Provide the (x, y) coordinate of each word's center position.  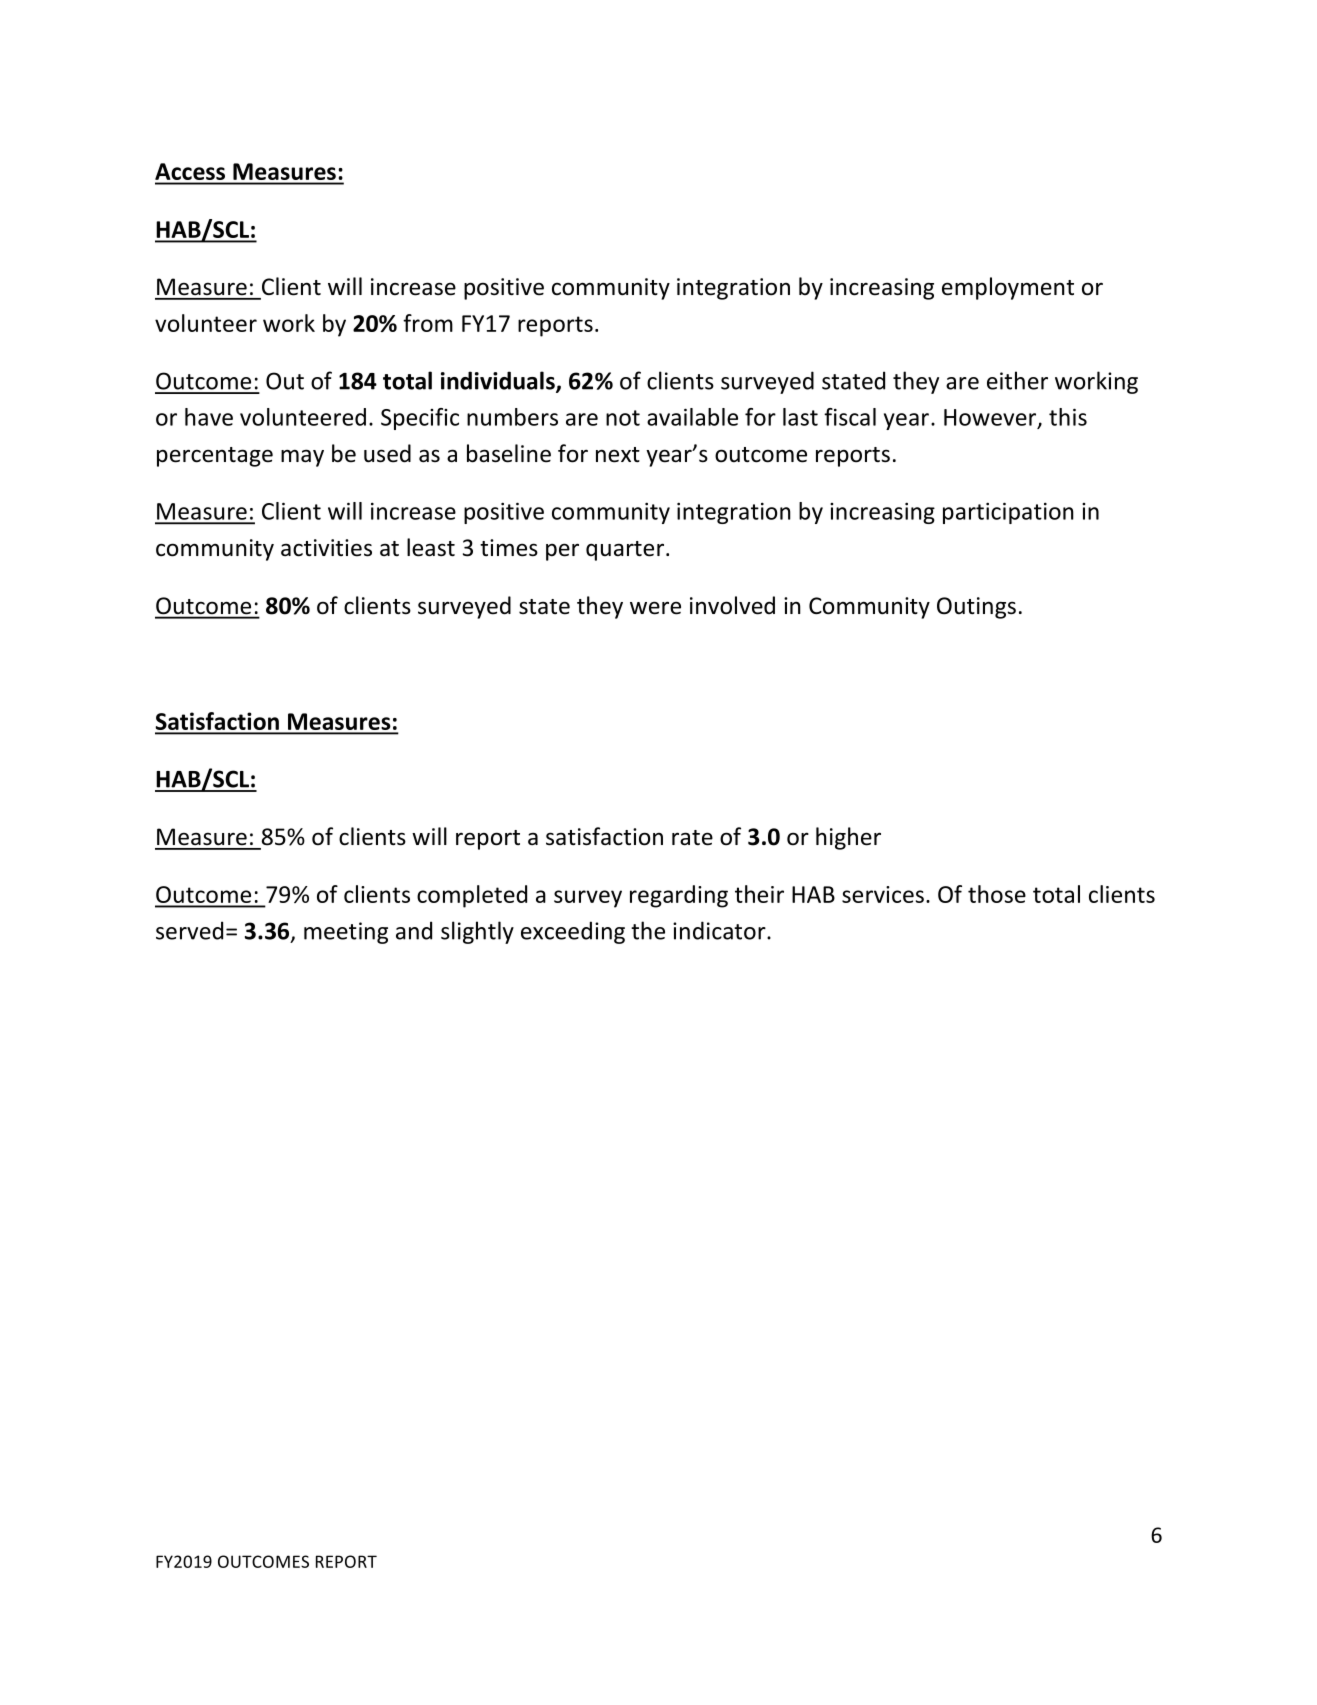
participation (1008, 513)
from (428, 323)
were (655, 608)
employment (1008, 288)
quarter (625, 551)
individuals (499, 381)
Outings (976, 608)
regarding (679, 896)
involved (732, 605)
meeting (346, 933)
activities (326, 548)
